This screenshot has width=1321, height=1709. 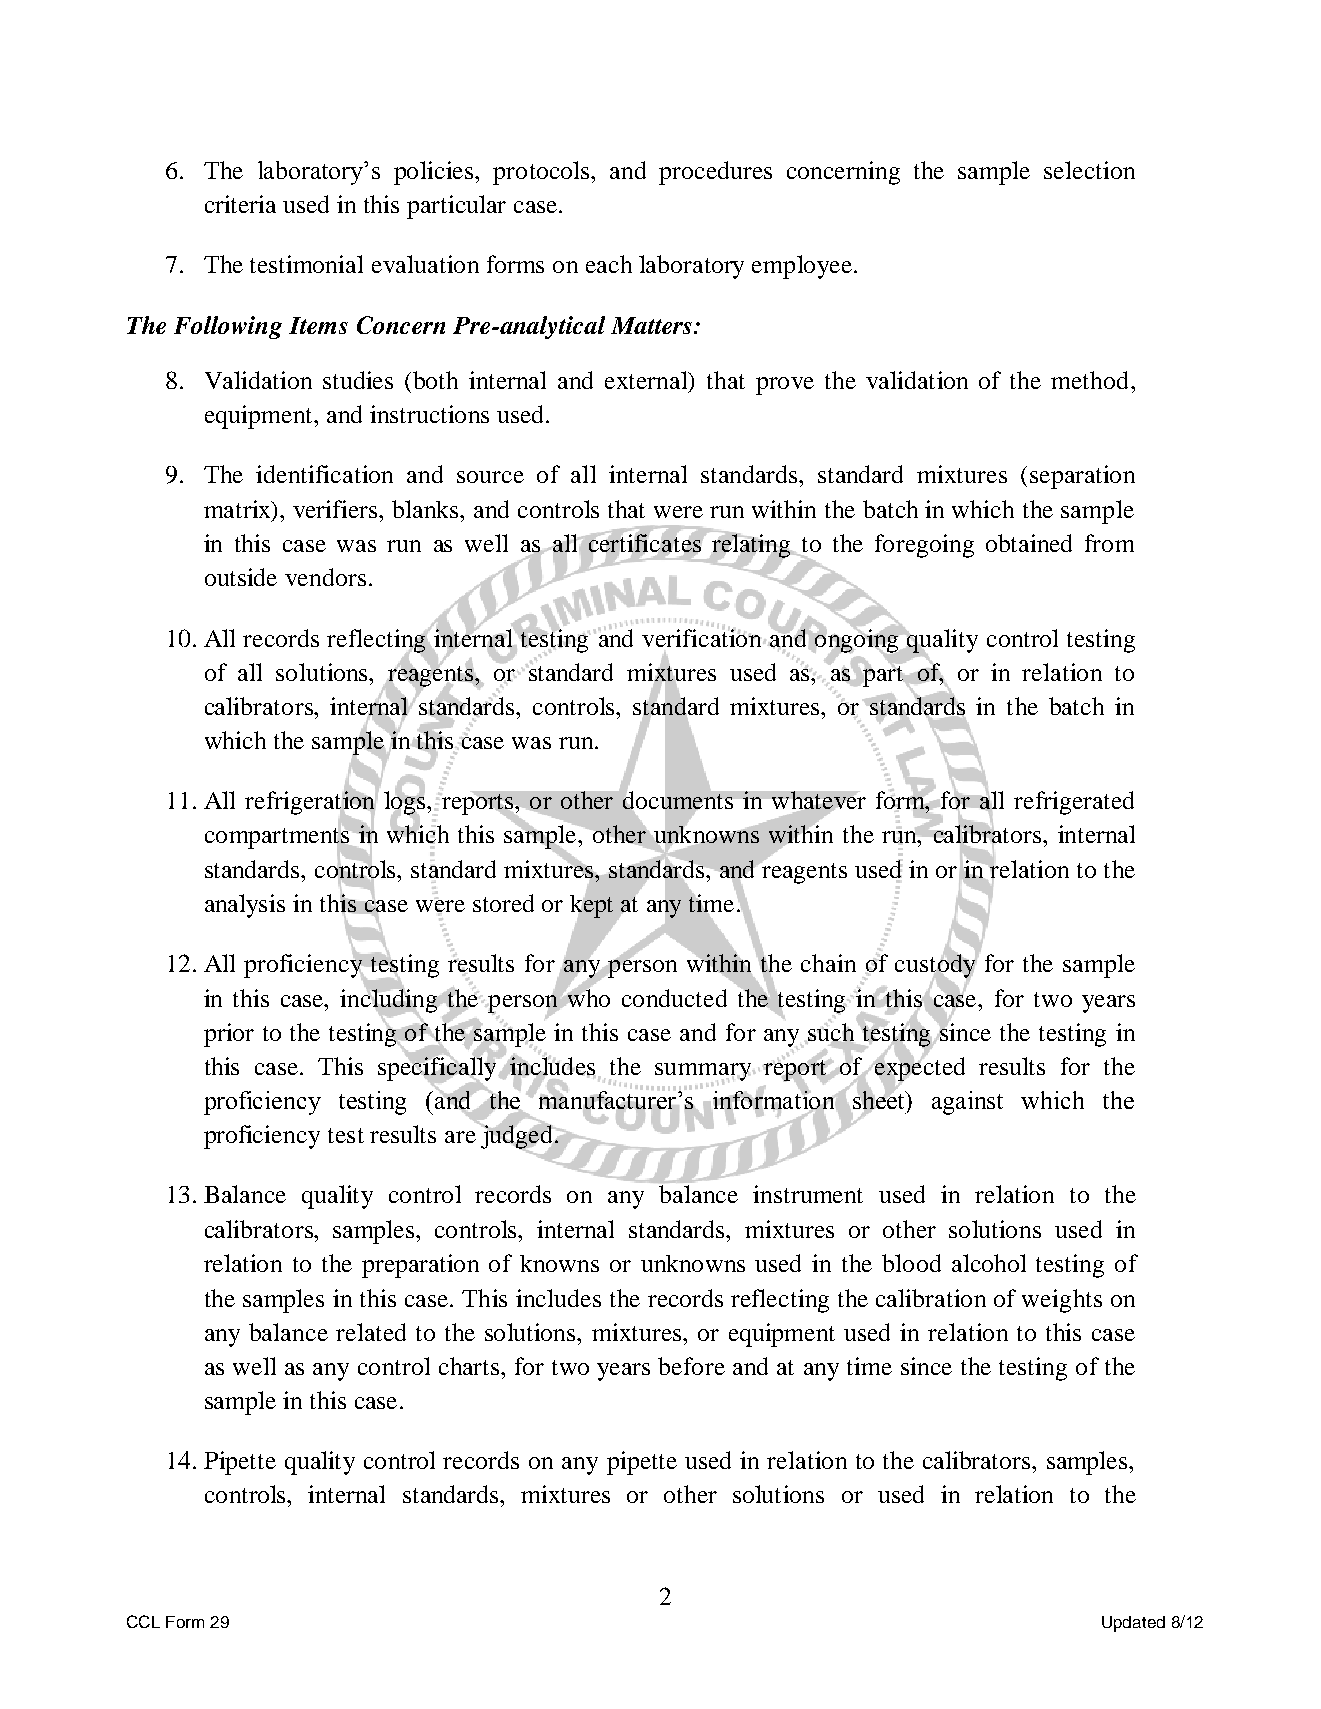 What do you see at coordinates (645, 543) in the screenshot?
I see `certificates` at bounding box center [645, 543].
